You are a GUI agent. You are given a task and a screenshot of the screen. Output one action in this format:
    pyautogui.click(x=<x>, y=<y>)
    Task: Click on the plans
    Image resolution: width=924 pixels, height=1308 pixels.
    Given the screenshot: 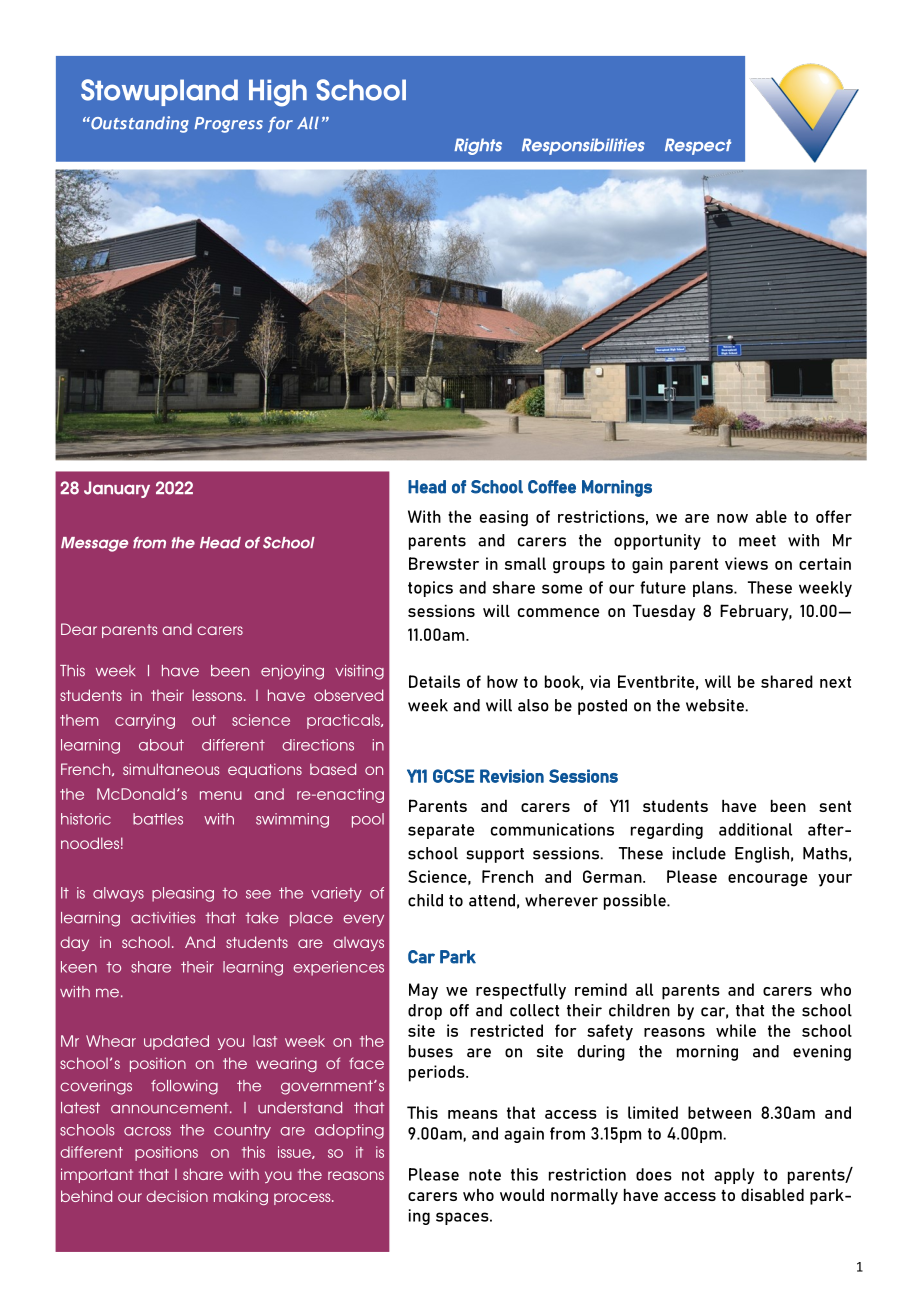 What is the action you would take?
    pyautogui.click(x=714, y=589)
